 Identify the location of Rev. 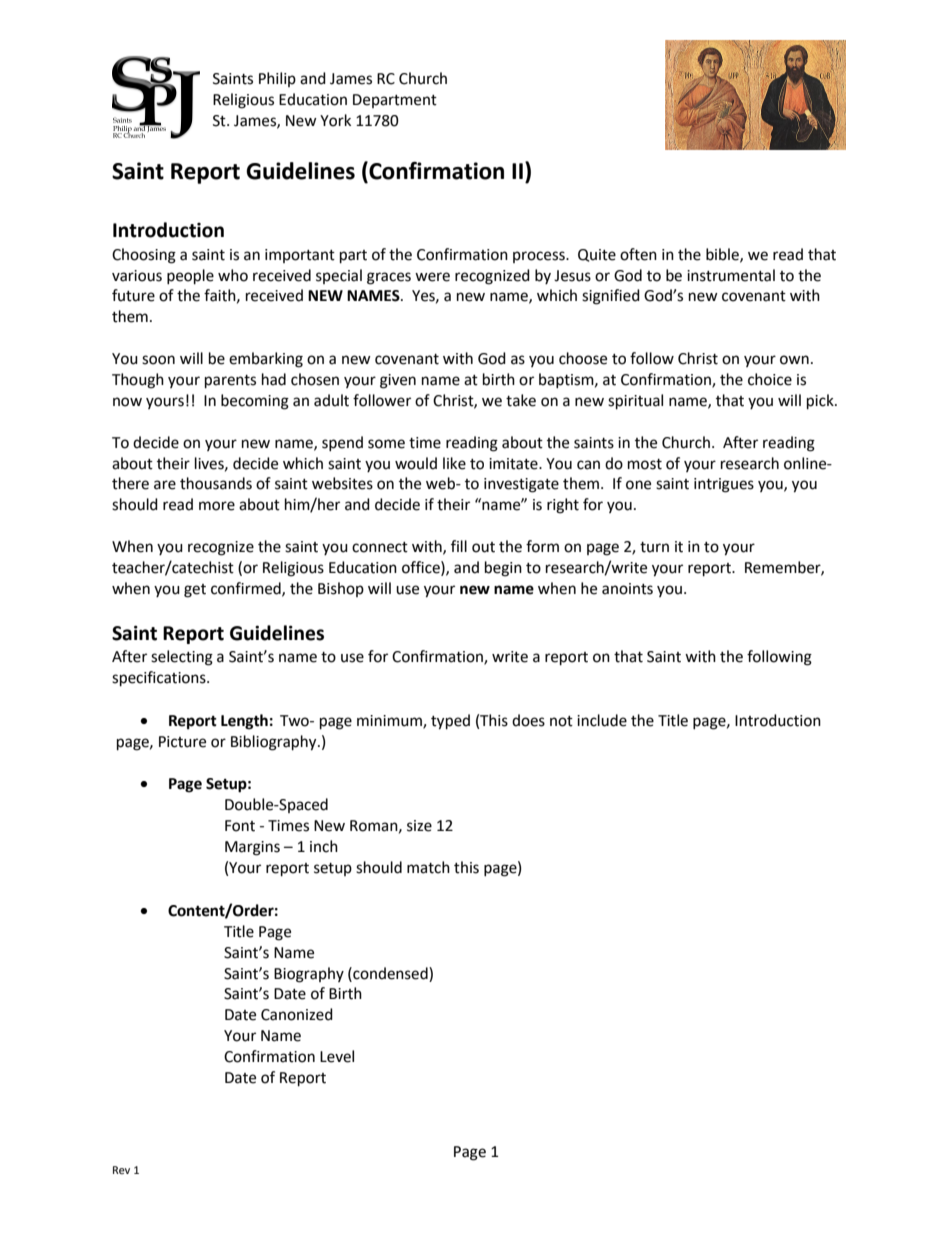
(121, 1170).
